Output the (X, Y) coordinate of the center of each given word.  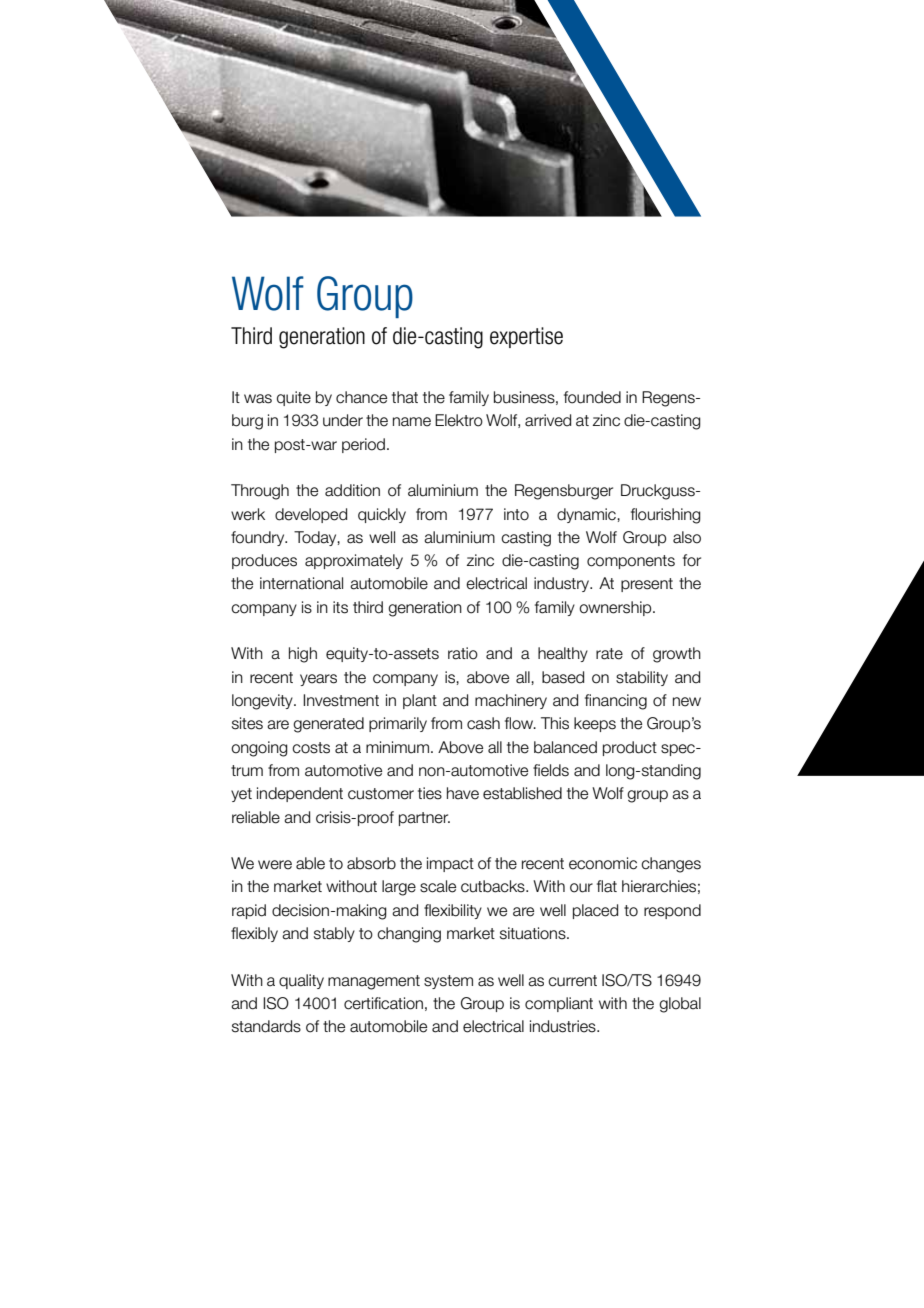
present (647, 585)
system (448, 982)
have (463, 793)
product (630, 748)
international (301, 583)
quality (301, 981)
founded (592, 397)
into (516, 514)
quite (294, 398)
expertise (526, 337)
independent (300, 794)
